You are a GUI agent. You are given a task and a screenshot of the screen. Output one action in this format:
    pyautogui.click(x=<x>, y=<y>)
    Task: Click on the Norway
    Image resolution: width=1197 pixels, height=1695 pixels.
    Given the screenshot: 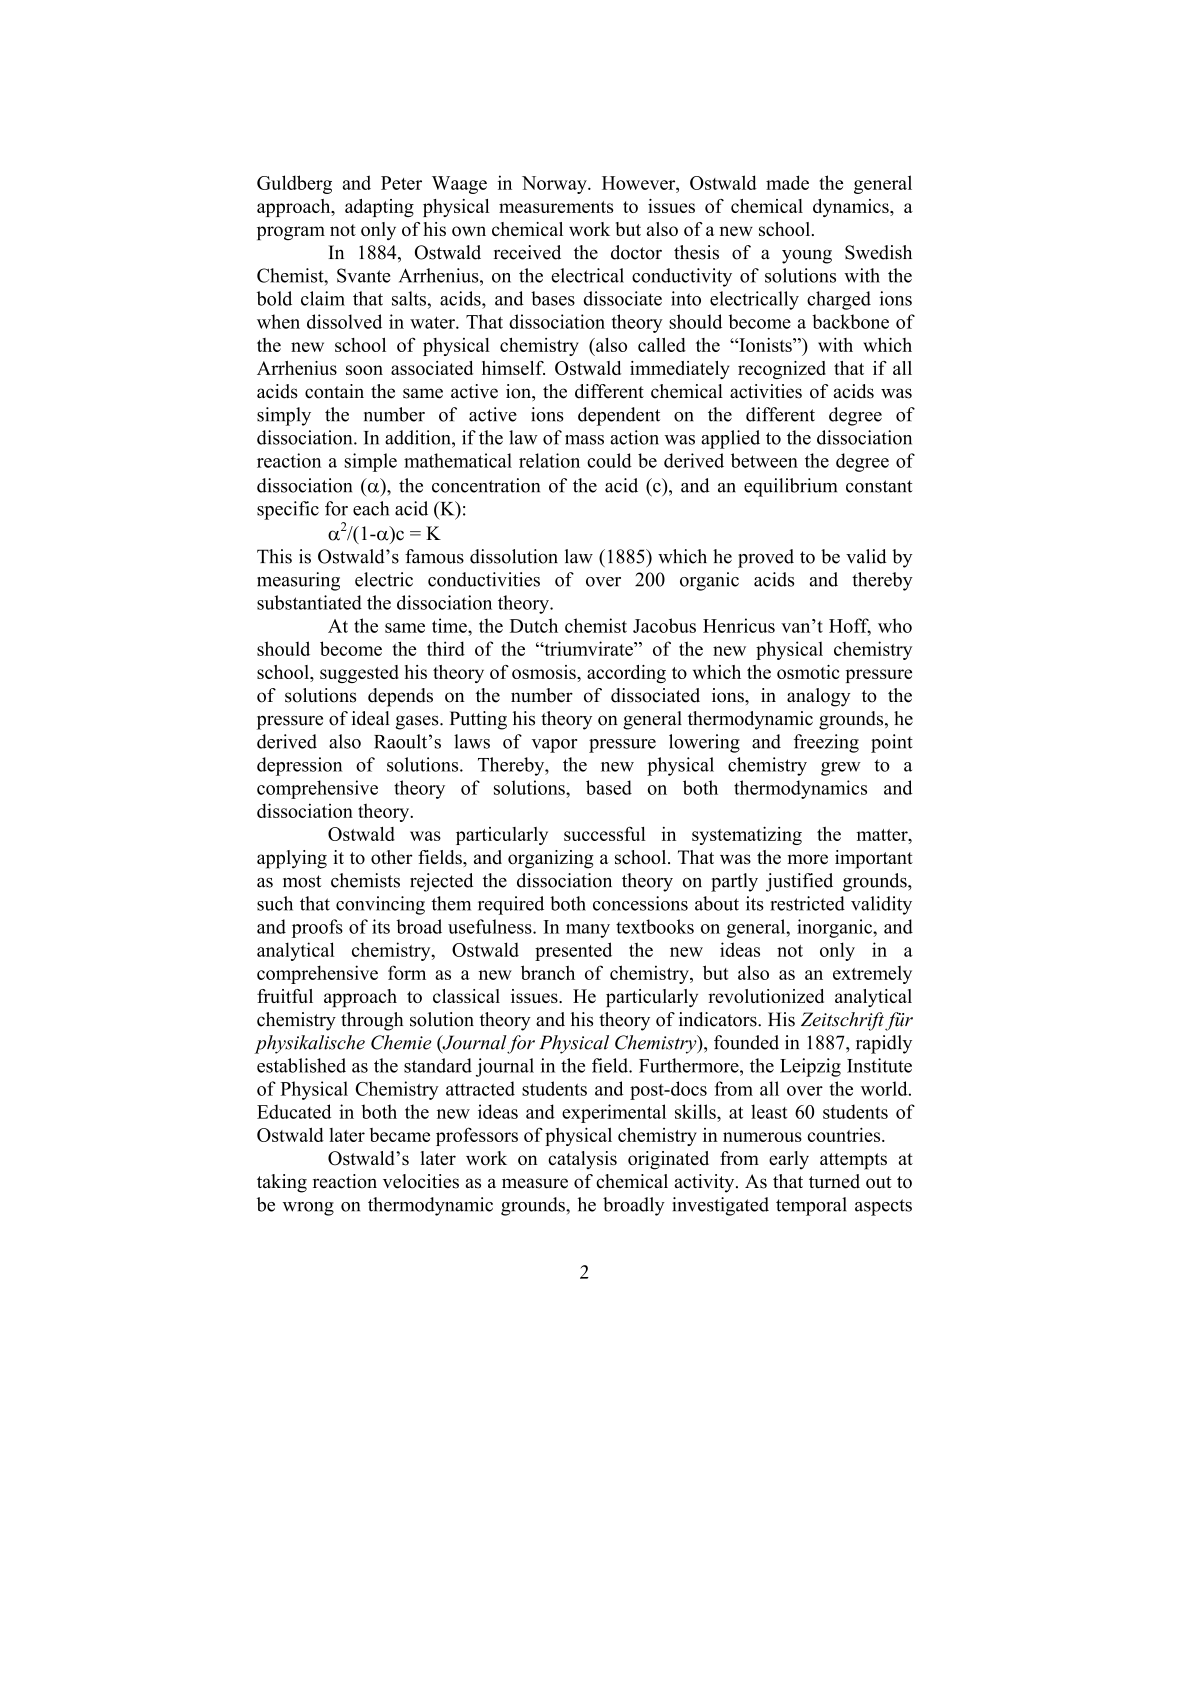 What is the action you would take?
    pyautogui.click(x=555, y=185)
